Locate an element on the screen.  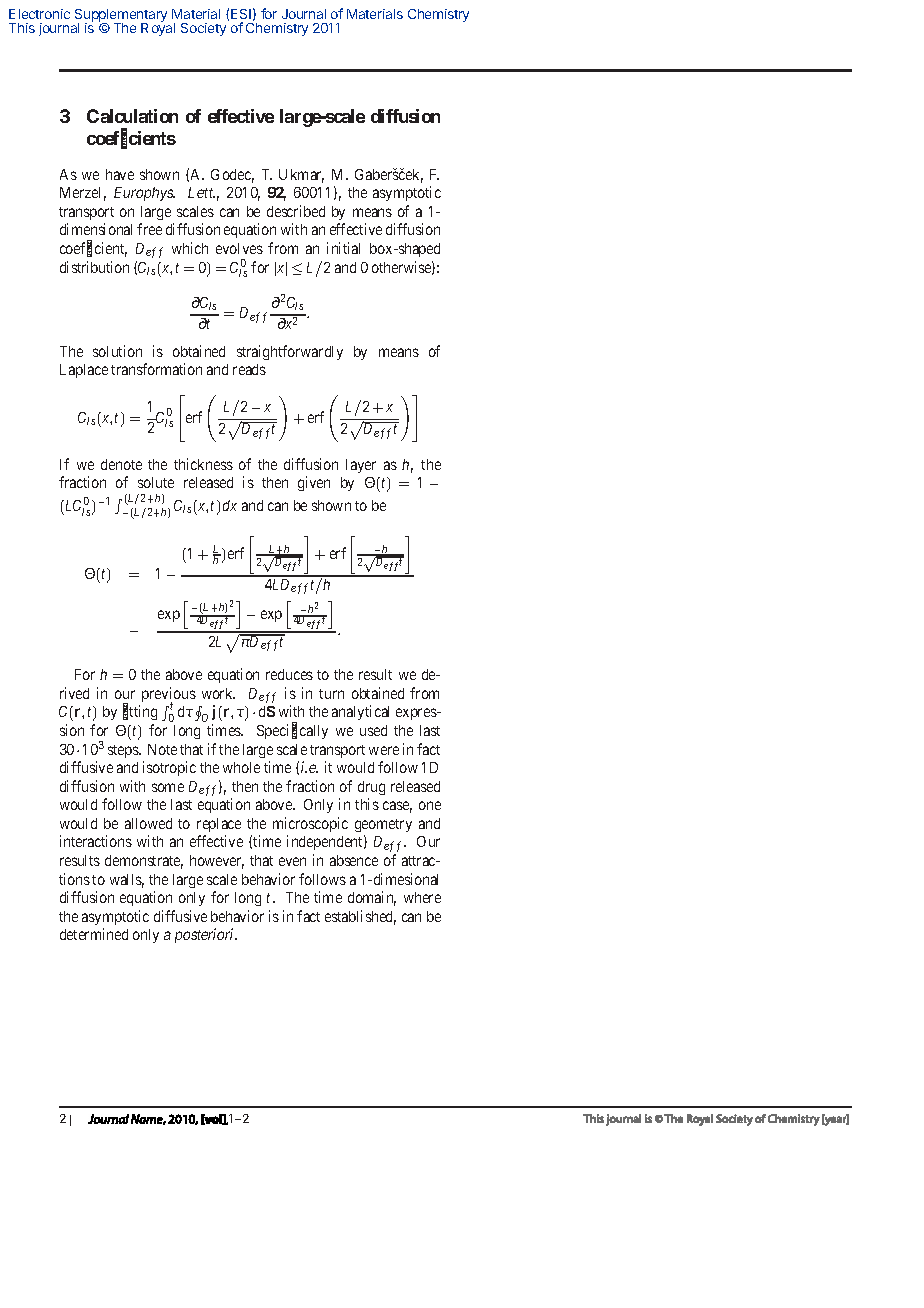
determined is located at coordinates (94, 934).
